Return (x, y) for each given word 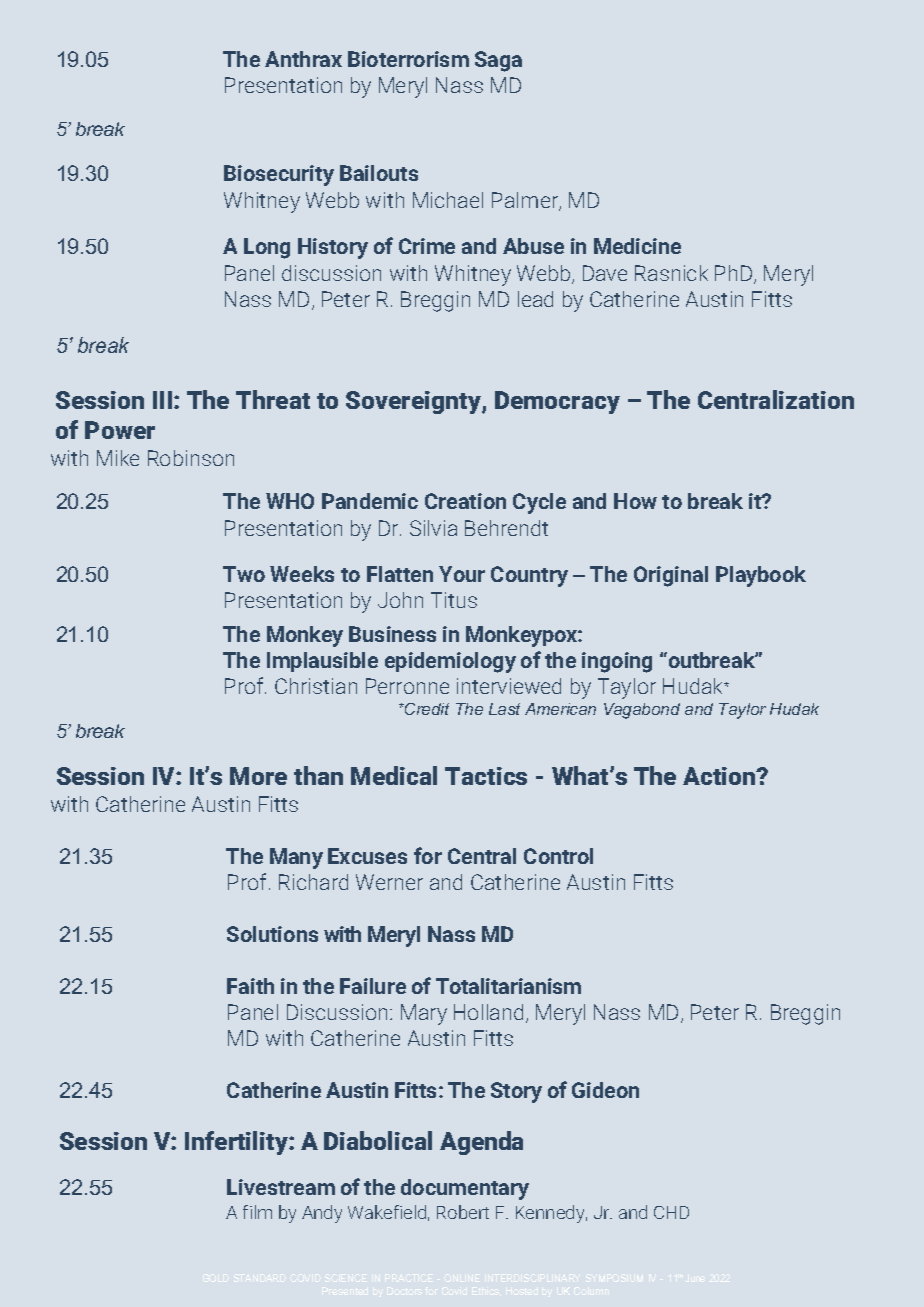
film (257, 1212)
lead (535, 299)
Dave (605, 273)
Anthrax (303, 59)
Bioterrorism (408, 59)
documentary (465, 1189)
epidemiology (450, 662)
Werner (389, 882)
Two (244, 574)
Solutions (272, 934)
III (162, 400)
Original (671, 576)
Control (558, 856)
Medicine (637, 246)
